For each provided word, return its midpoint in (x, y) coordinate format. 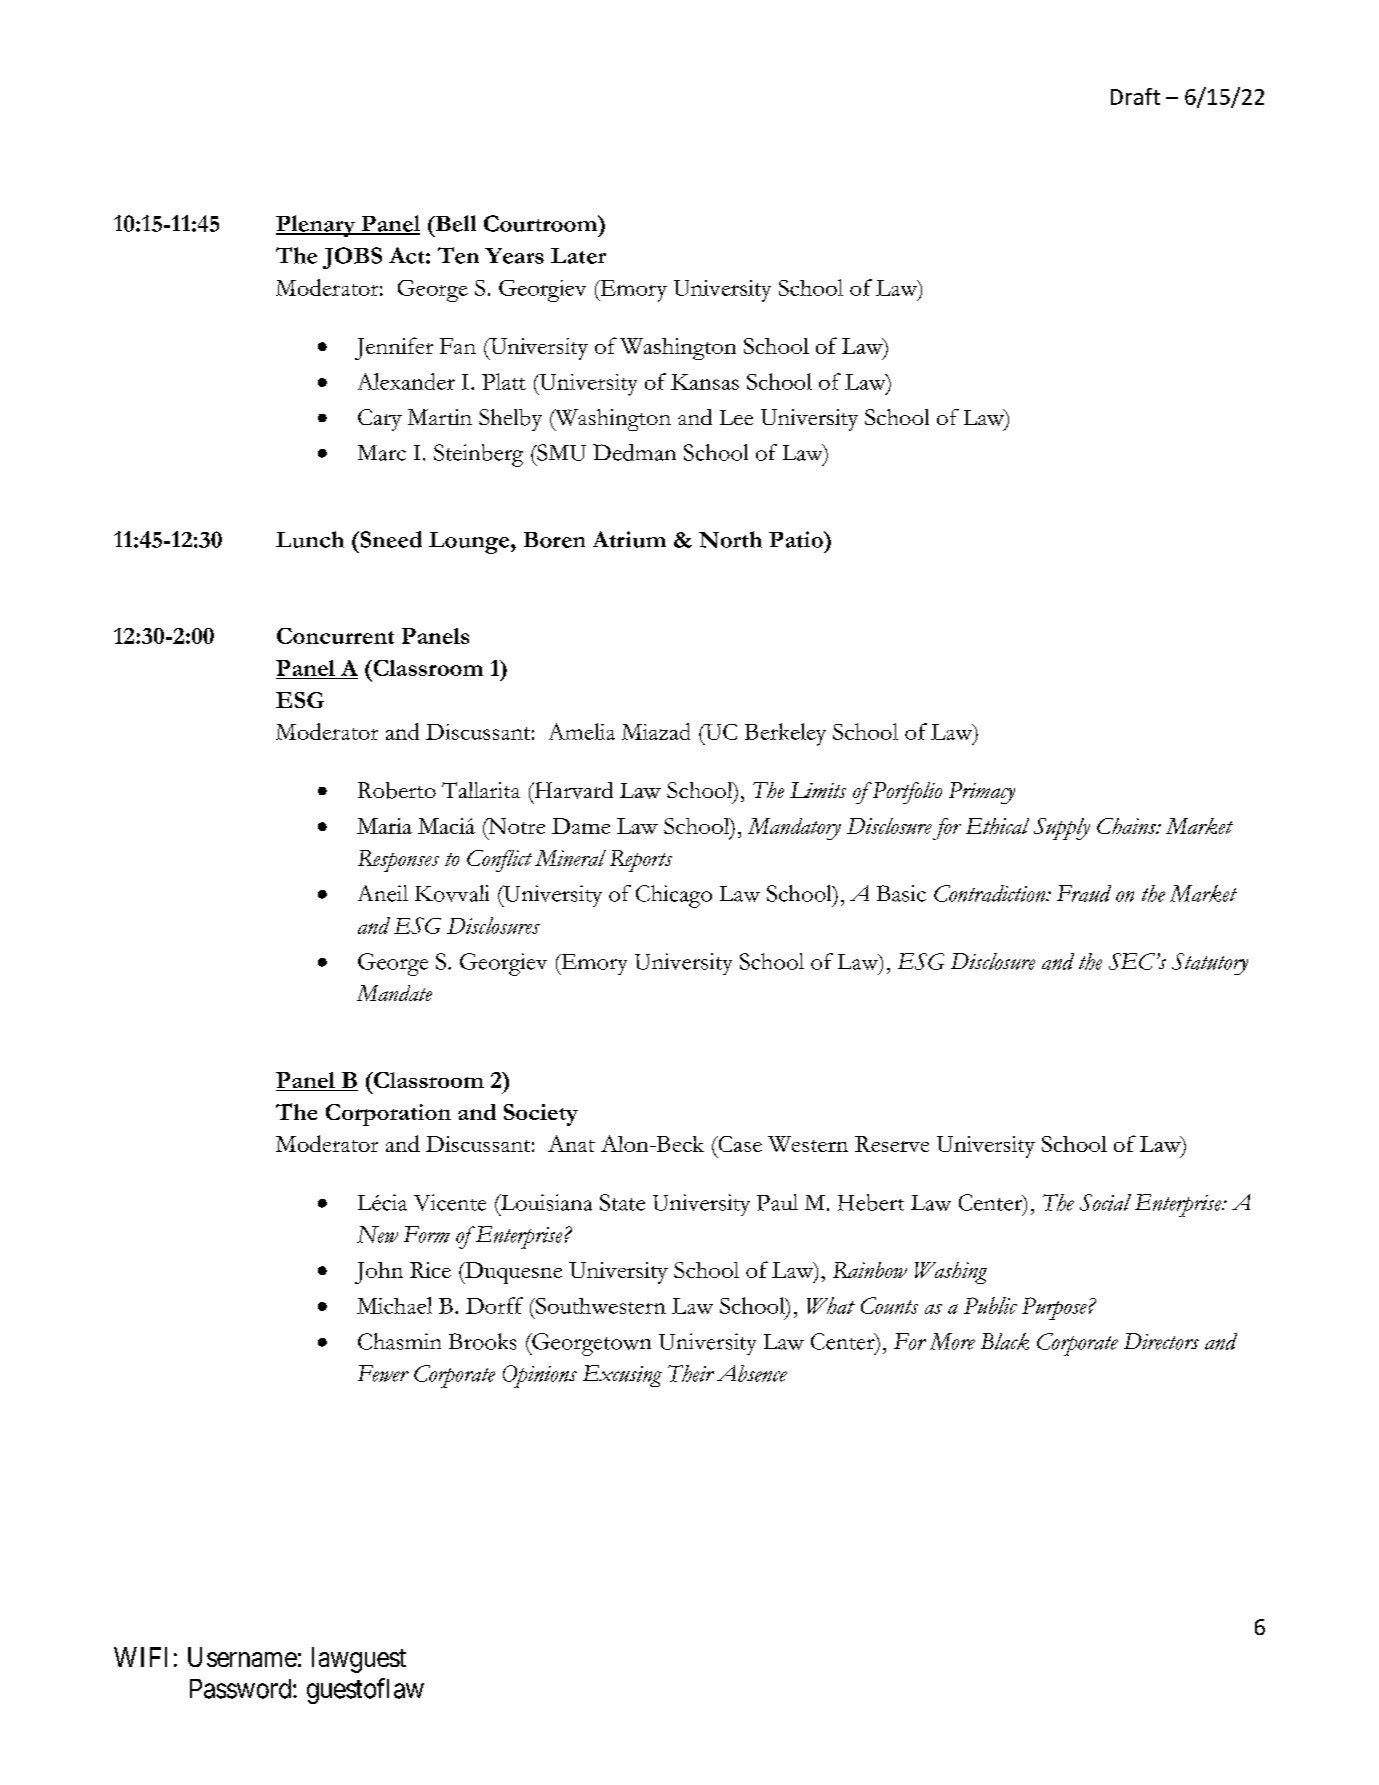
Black (1005, 1341)
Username (242, 1657)
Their (691, 1373)
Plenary (317, 226)
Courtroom (542, 223)
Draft (1135, 96)
